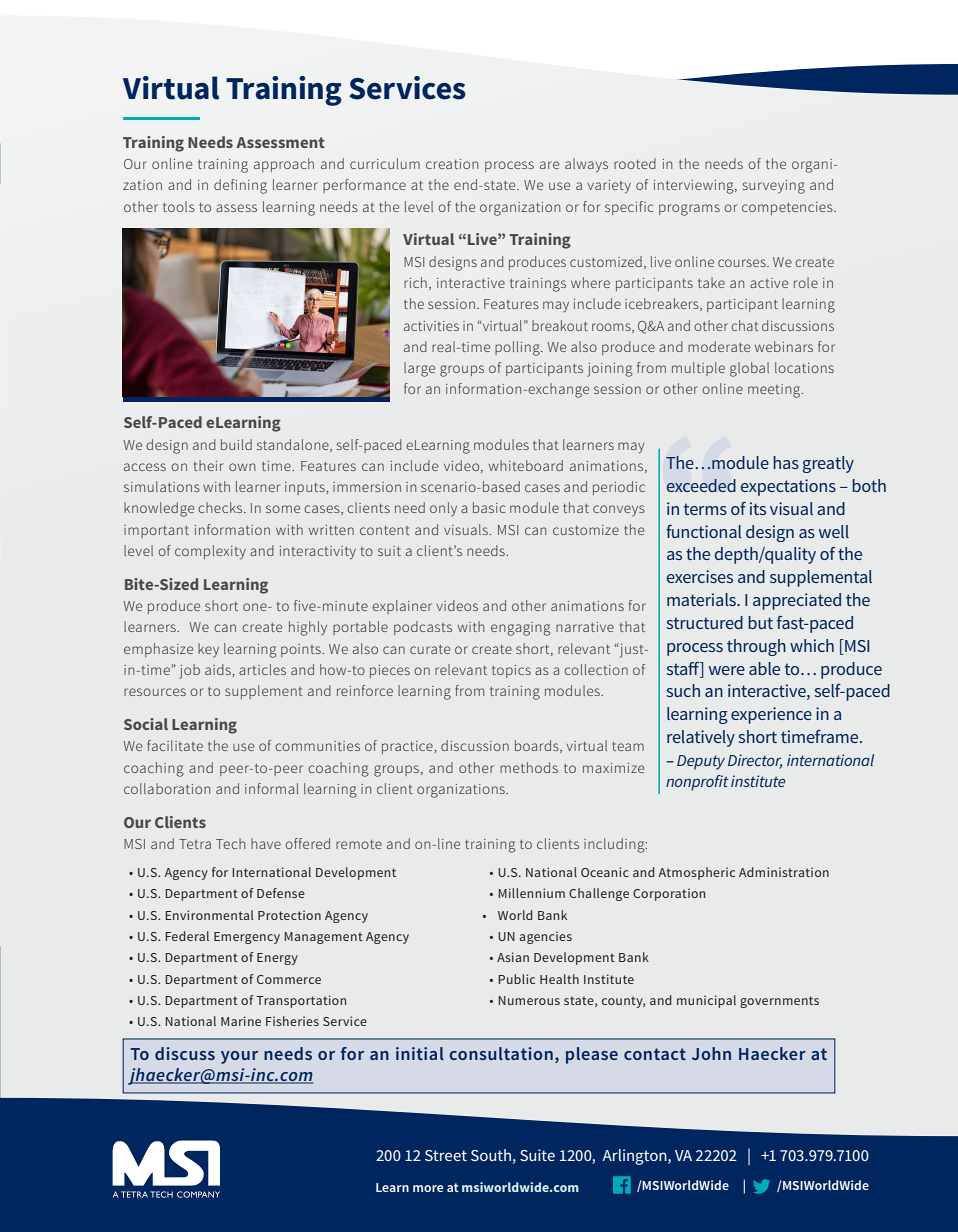  Describe the element at coordinates (779, 1002) in the page. I see `governments` at that location.
